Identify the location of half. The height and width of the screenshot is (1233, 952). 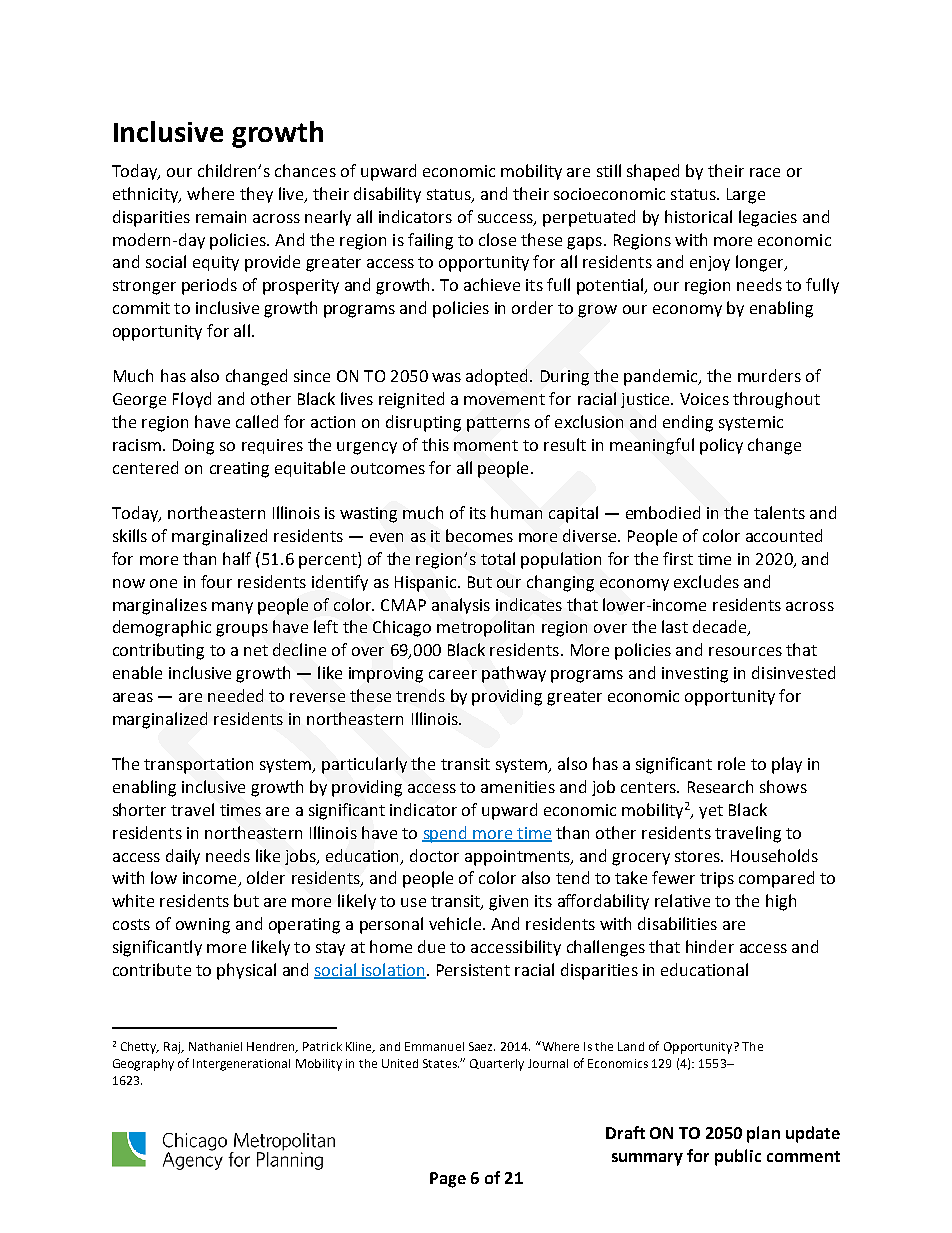
(237, 558).
